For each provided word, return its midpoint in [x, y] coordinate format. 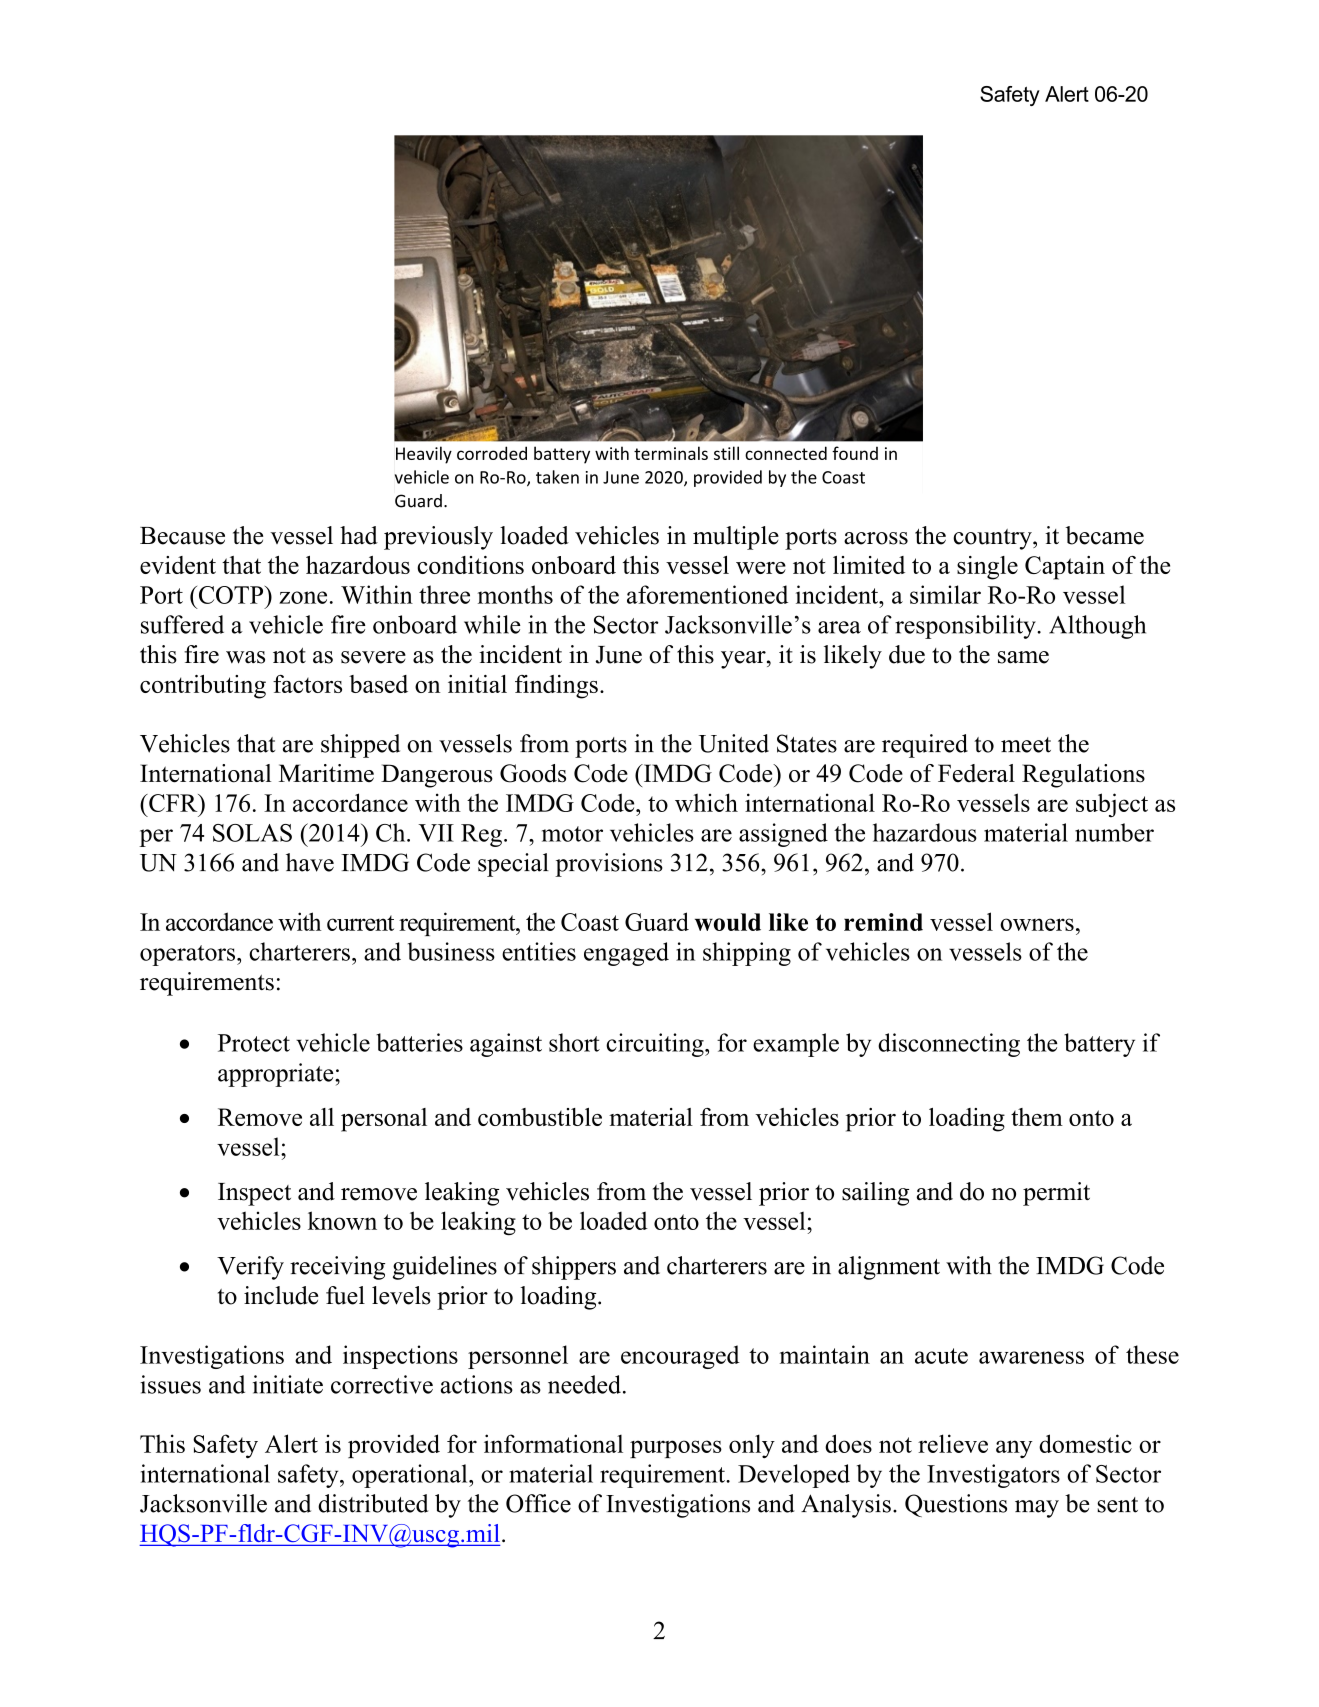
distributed [373, 1503]
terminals [671, 453]
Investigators [993, 1476]
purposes [676, 1449]
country [993, 539]
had [359, 535]
